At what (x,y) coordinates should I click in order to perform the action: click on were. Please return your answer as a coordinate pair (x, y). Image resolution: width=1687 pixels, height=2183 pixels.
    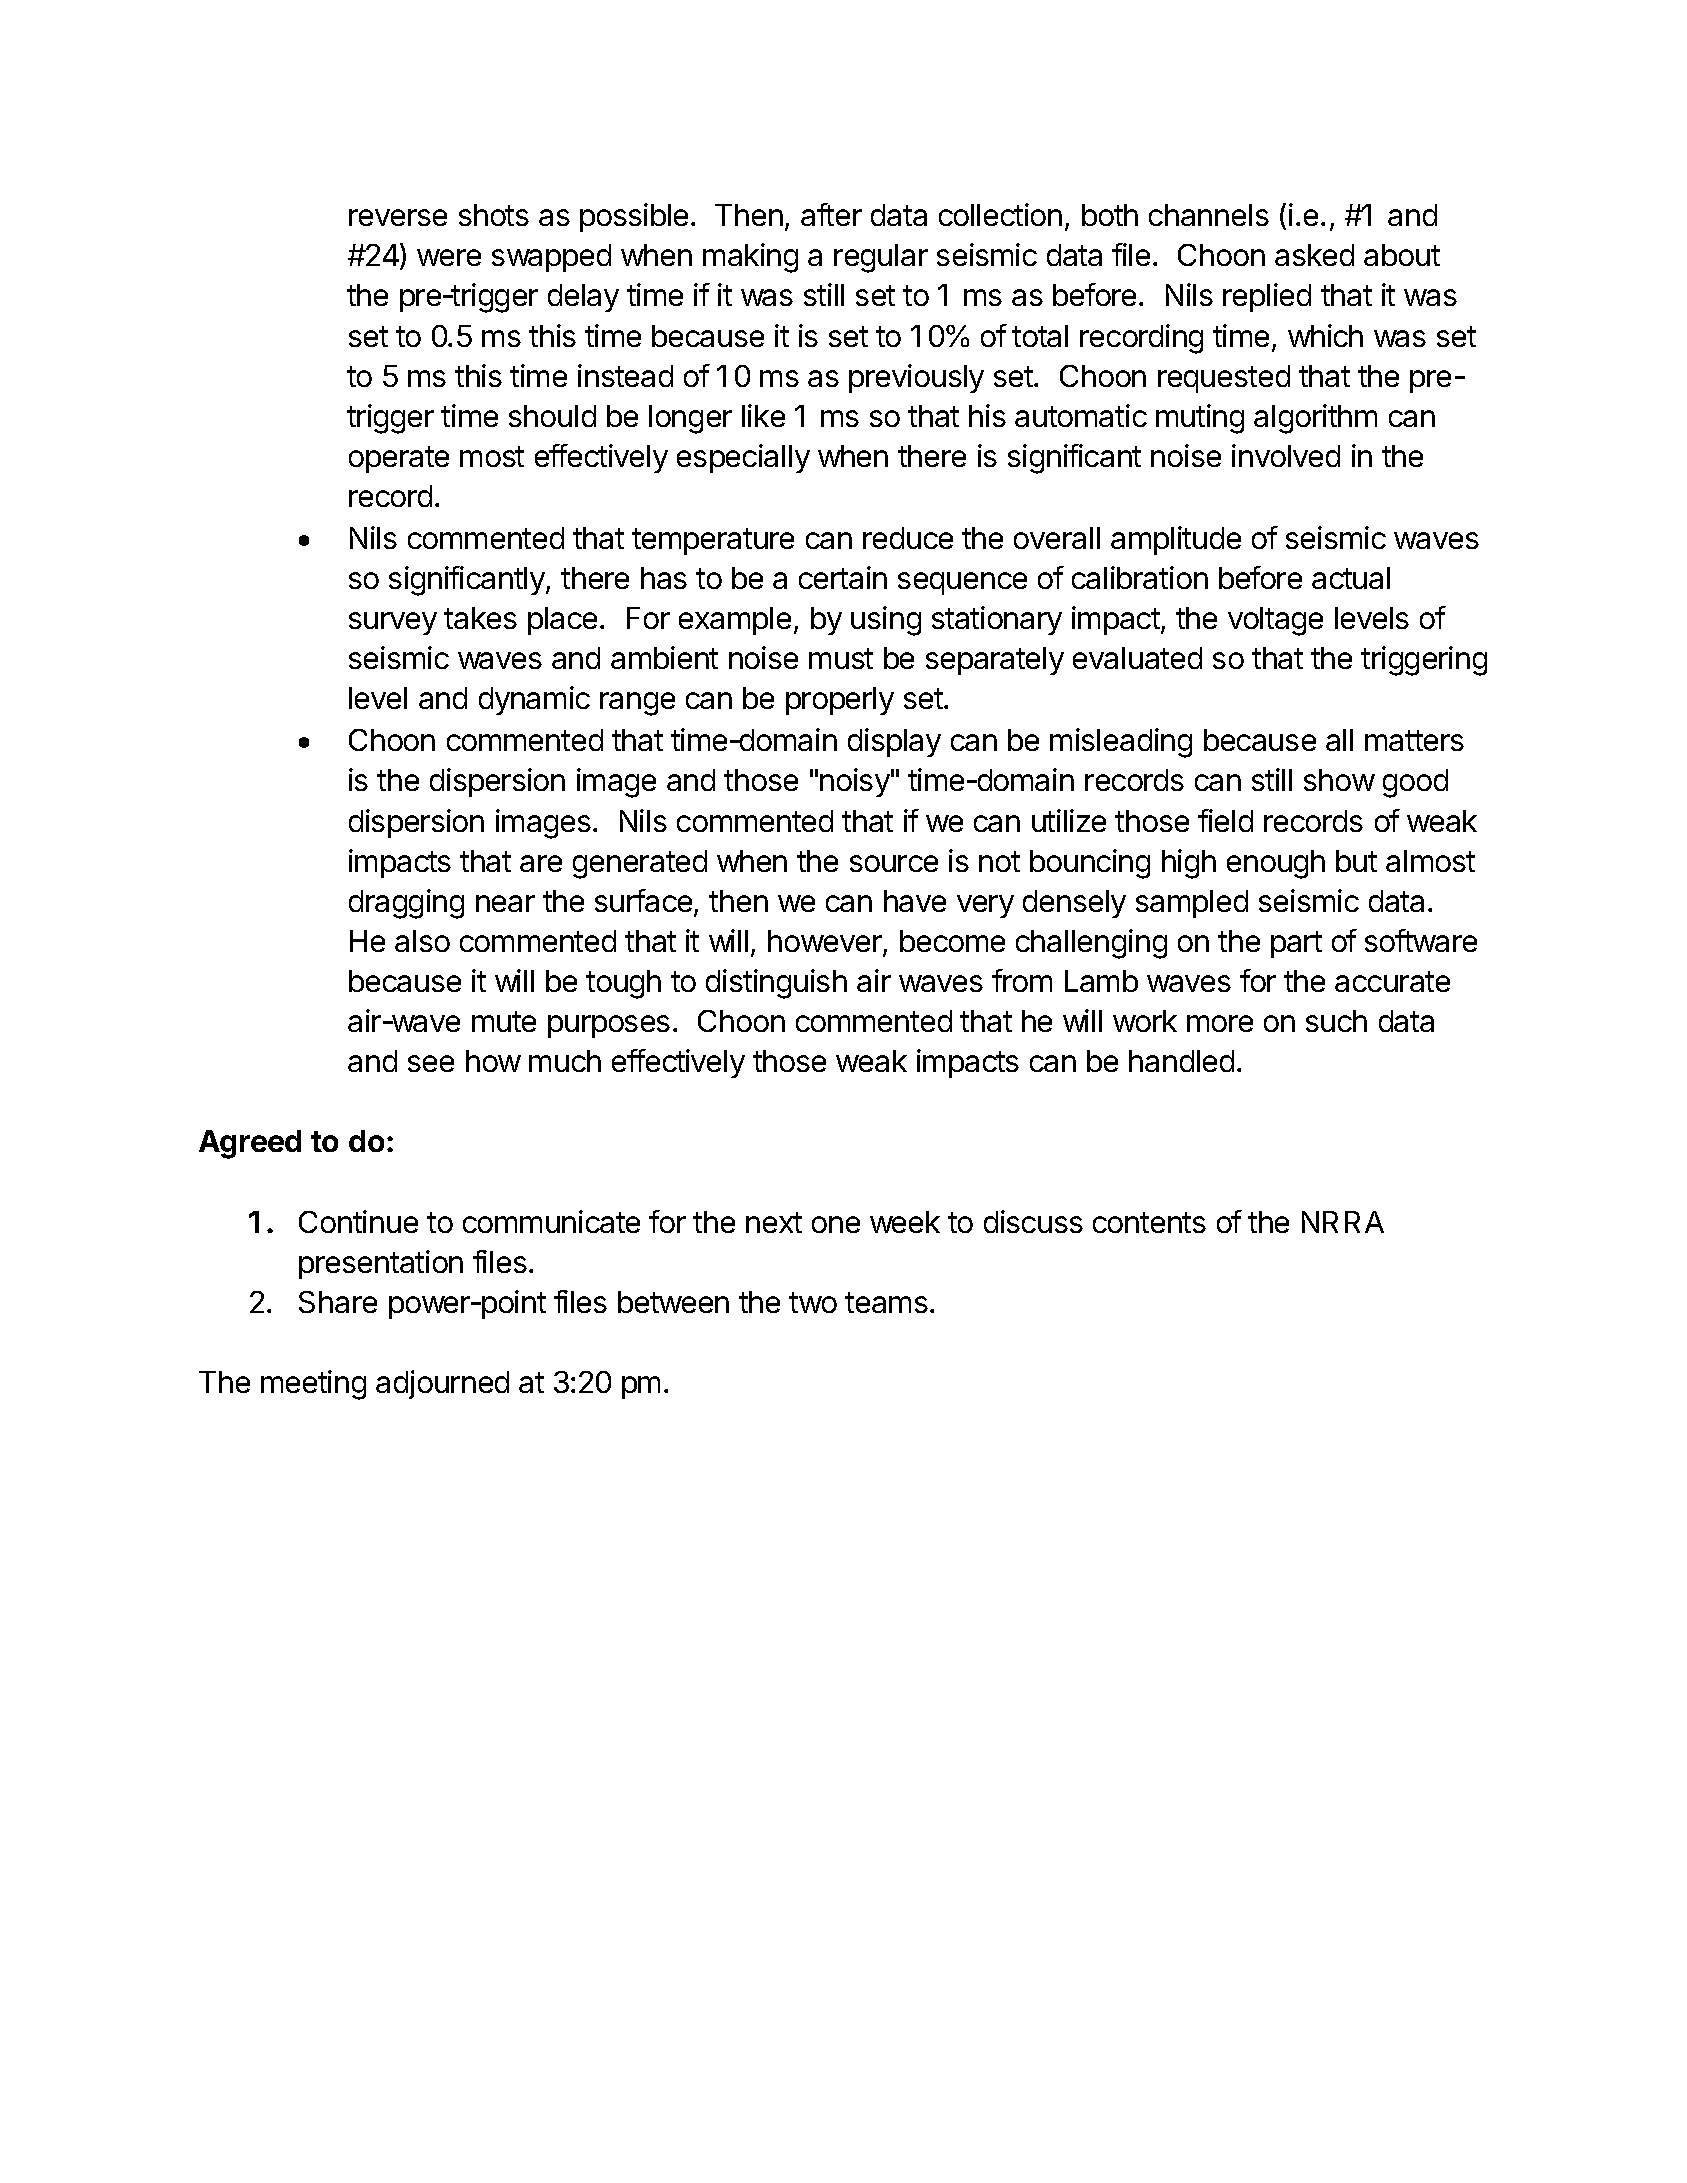
    Looking at the image, I should click on (449, 257).
